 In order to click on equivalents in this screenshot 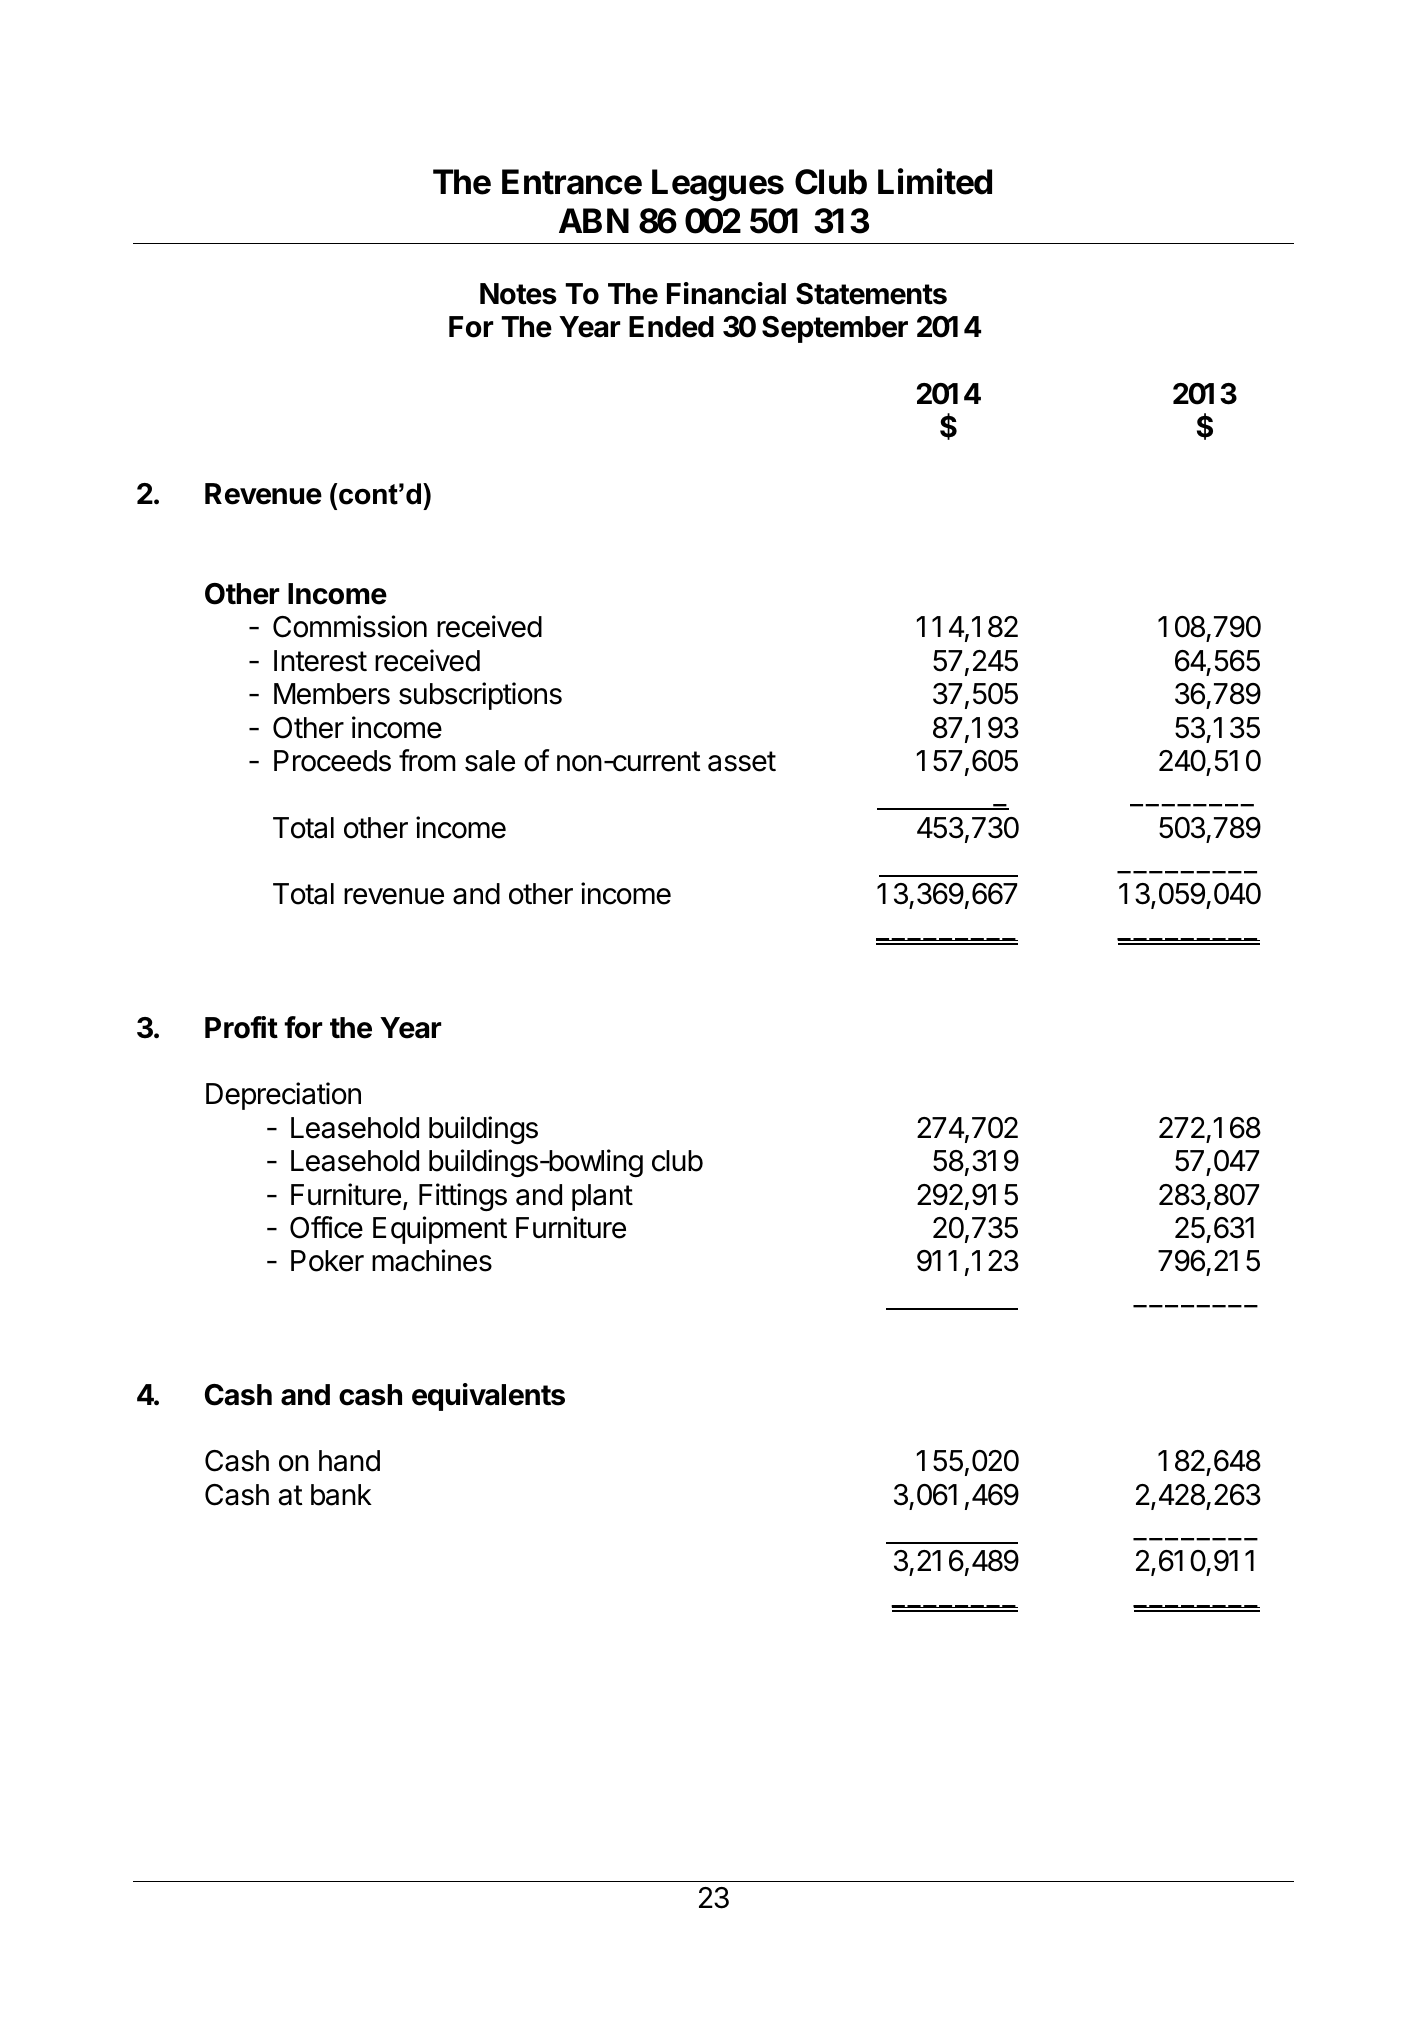, I will do `click(488, 1397)`.
